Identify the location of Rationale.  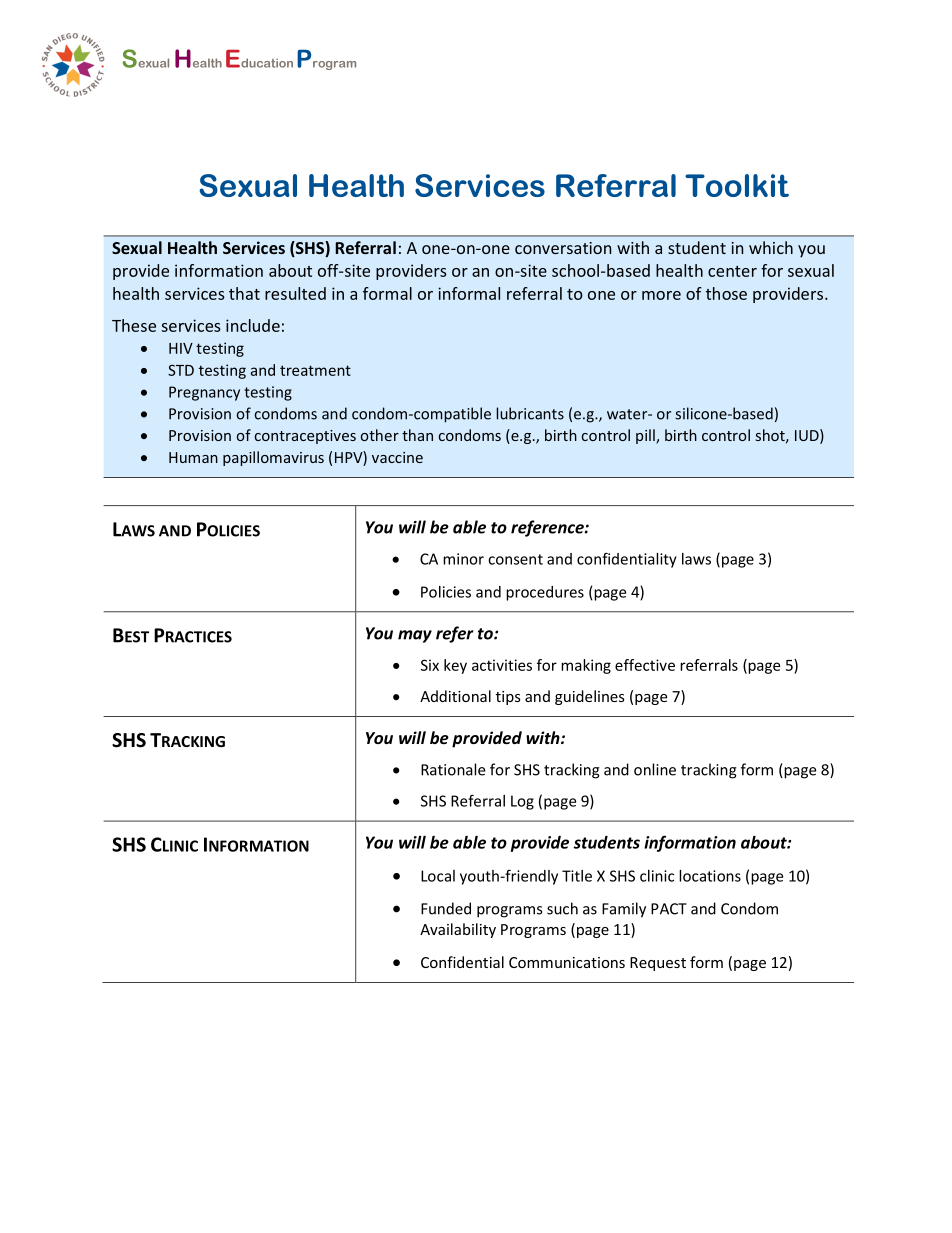
(453, 769).
